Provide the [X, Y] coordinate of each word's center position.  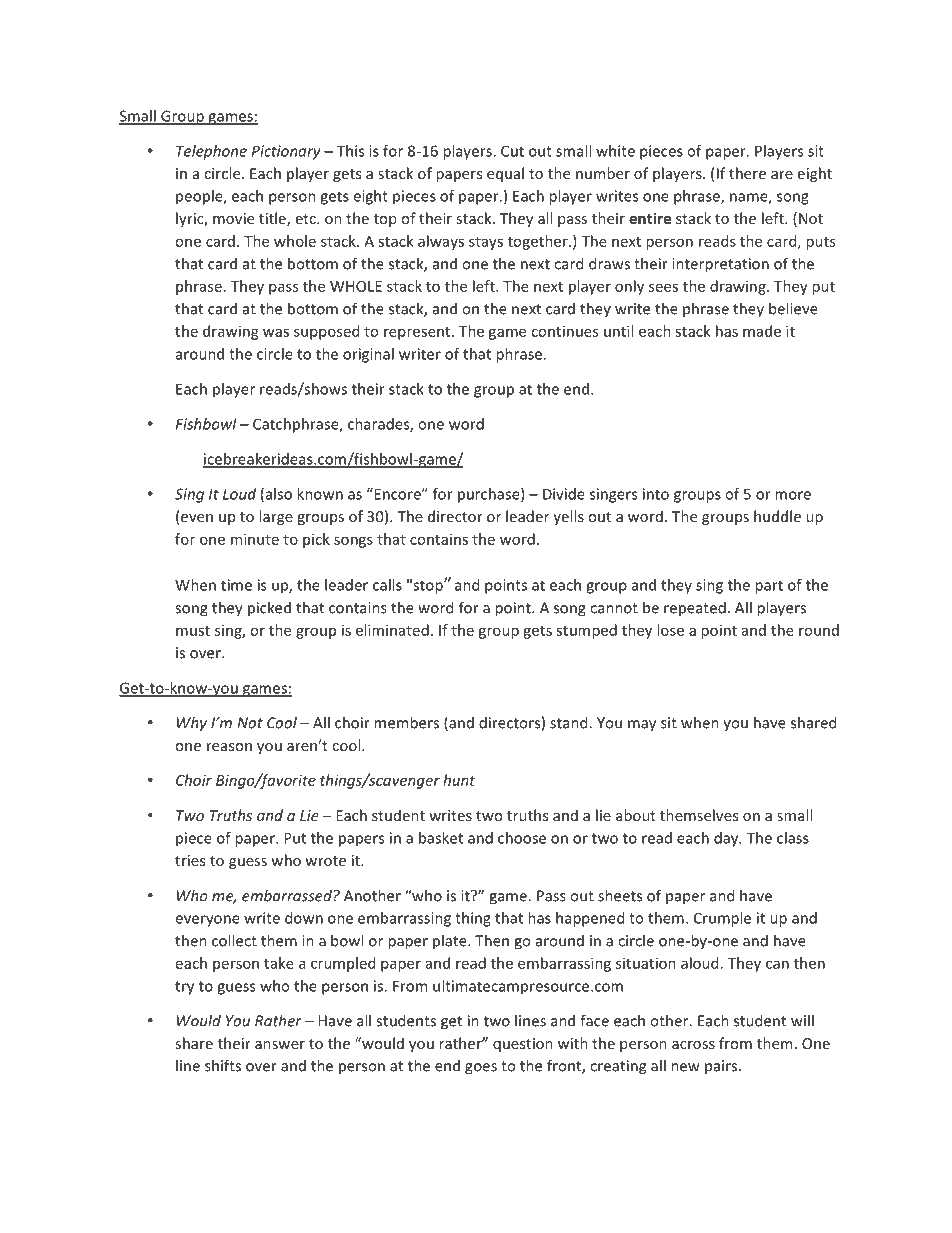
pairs [721, 1067]
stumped [586, 631]
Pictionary [286, 152]
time [236, 585]
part [769, 587]
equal [505, 174]
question [523, 1045]
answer [280, 1045]
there [747, 173]
